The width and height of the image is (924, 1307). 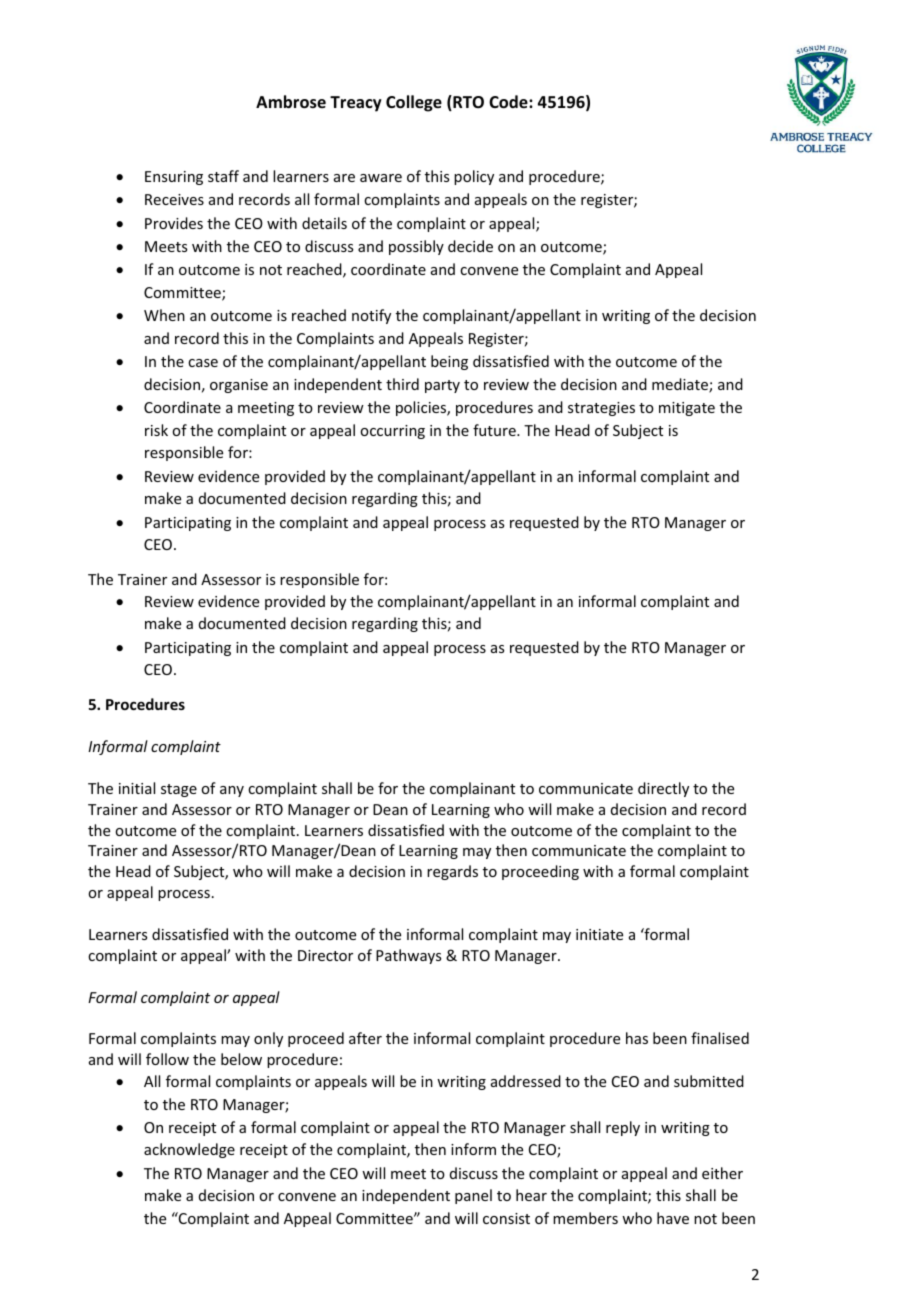 What do you see at coordinates (673, 1218) in the image?
I see `have` at bounding box center [673, 1218].
